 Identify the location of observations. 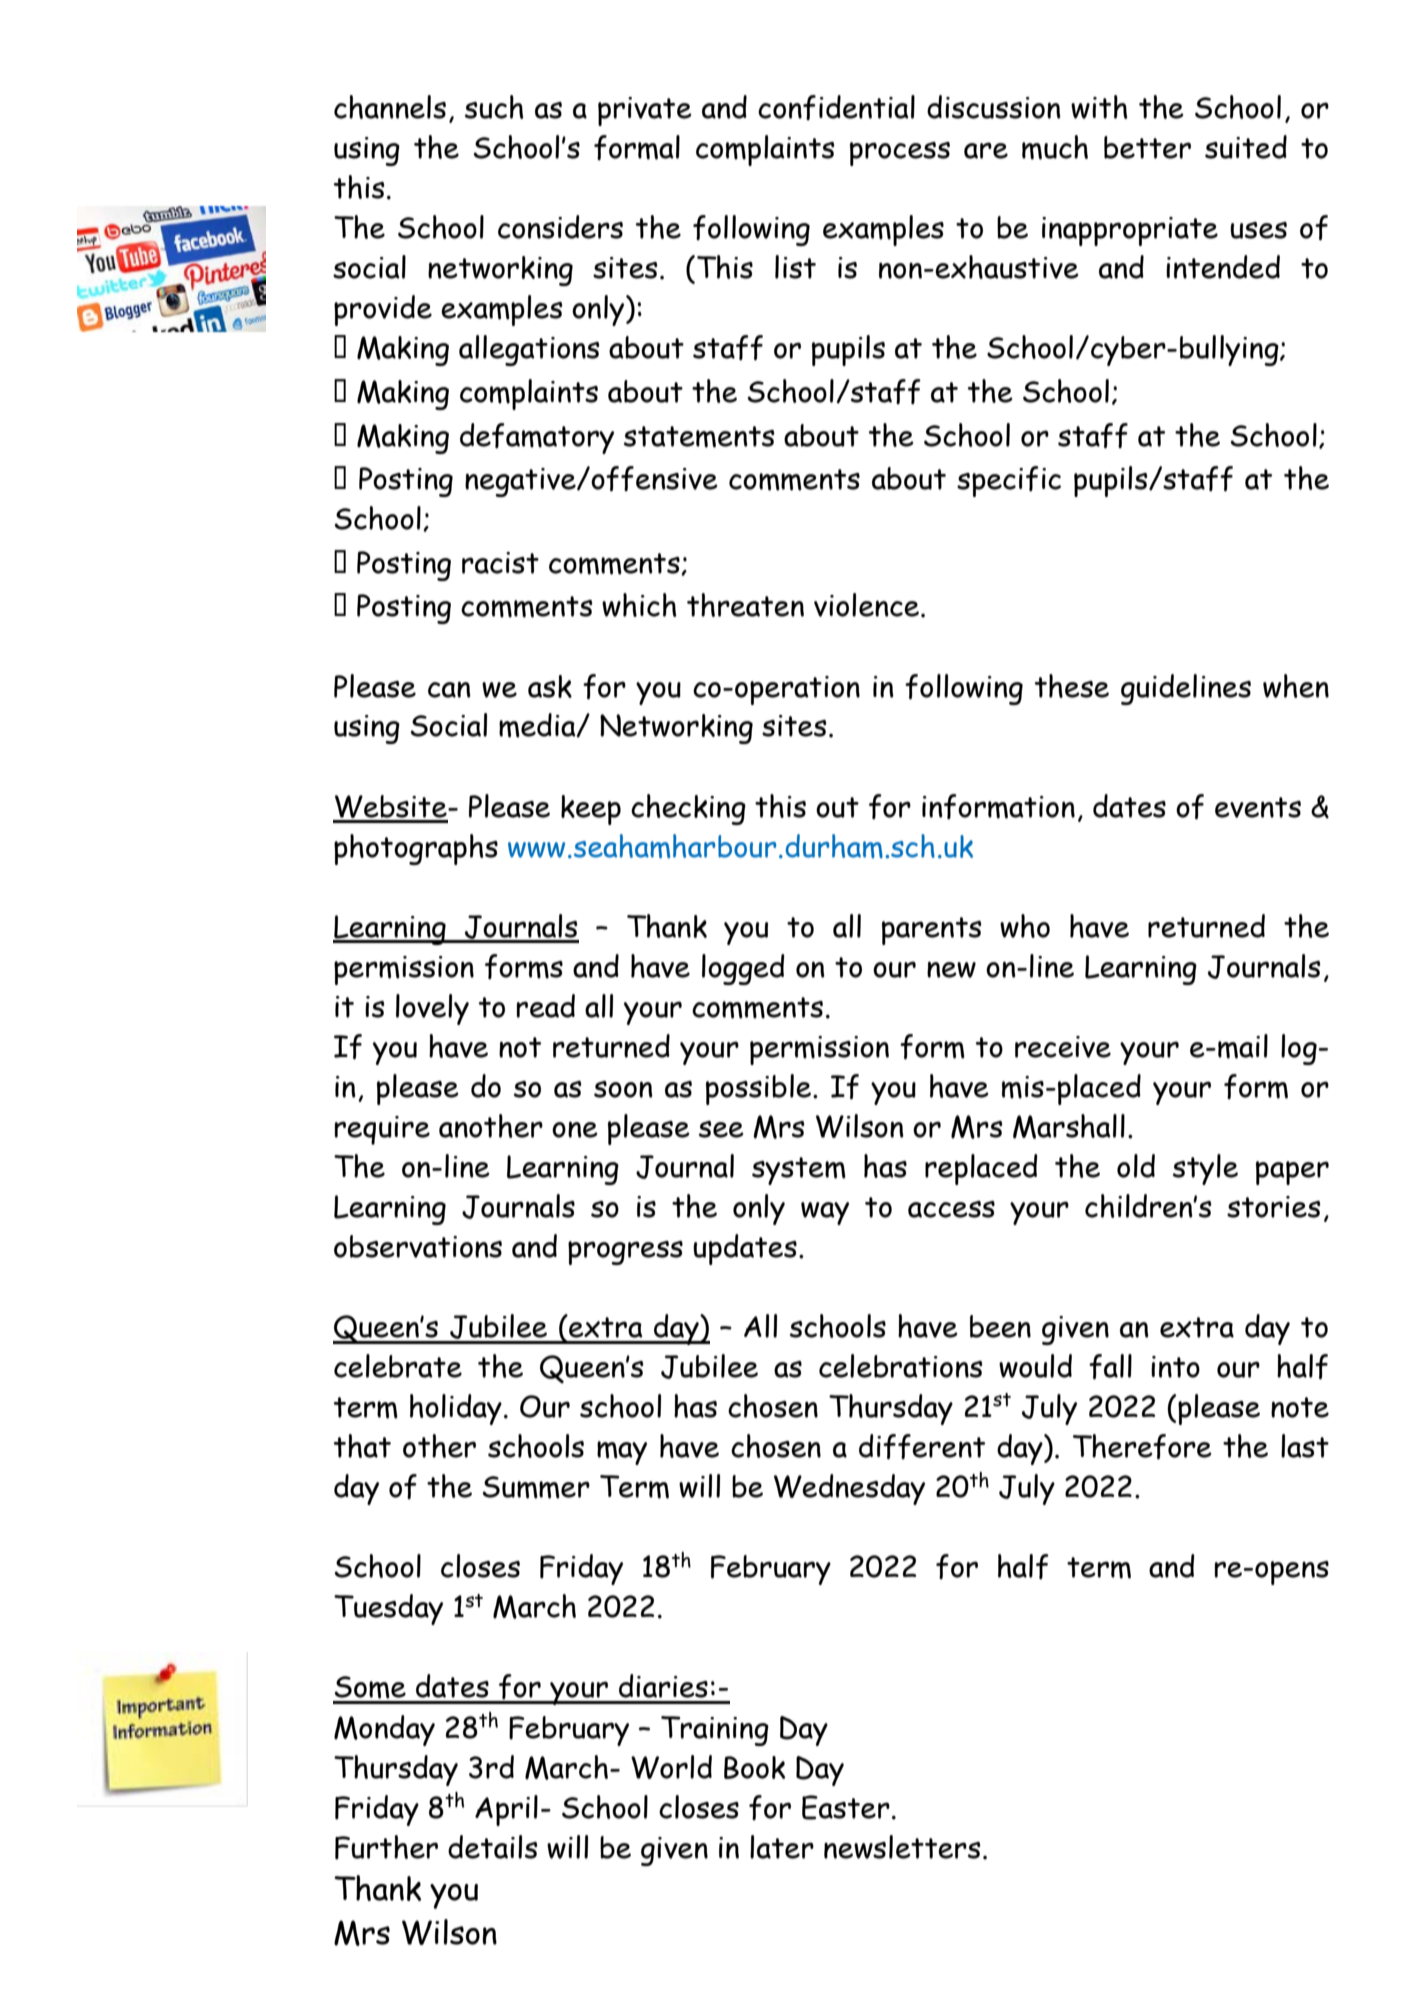
(418, 1246).
